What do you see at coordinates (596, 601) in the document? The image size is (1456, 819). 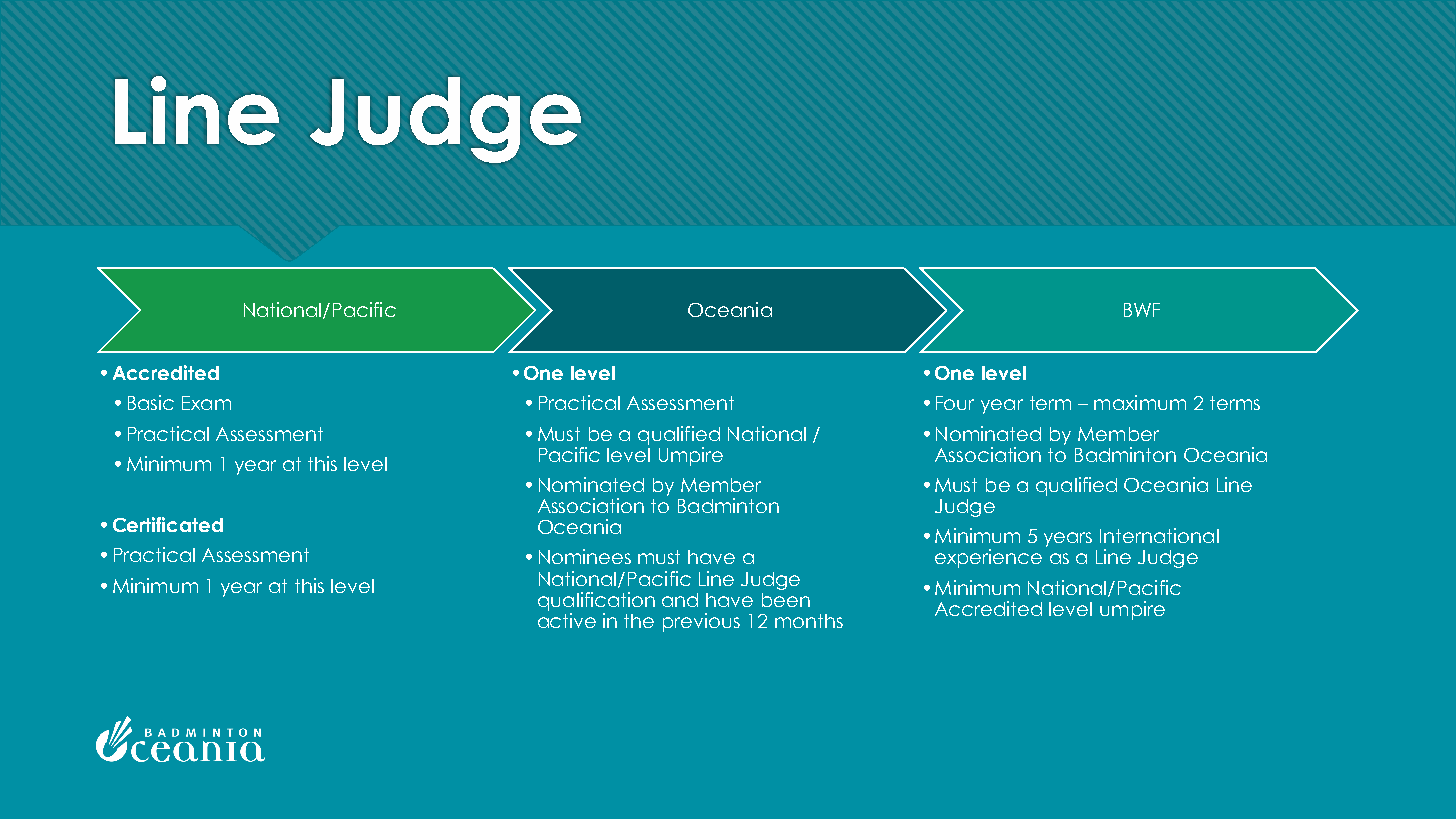 I see `qualification` at bounding box center [596, 601].
